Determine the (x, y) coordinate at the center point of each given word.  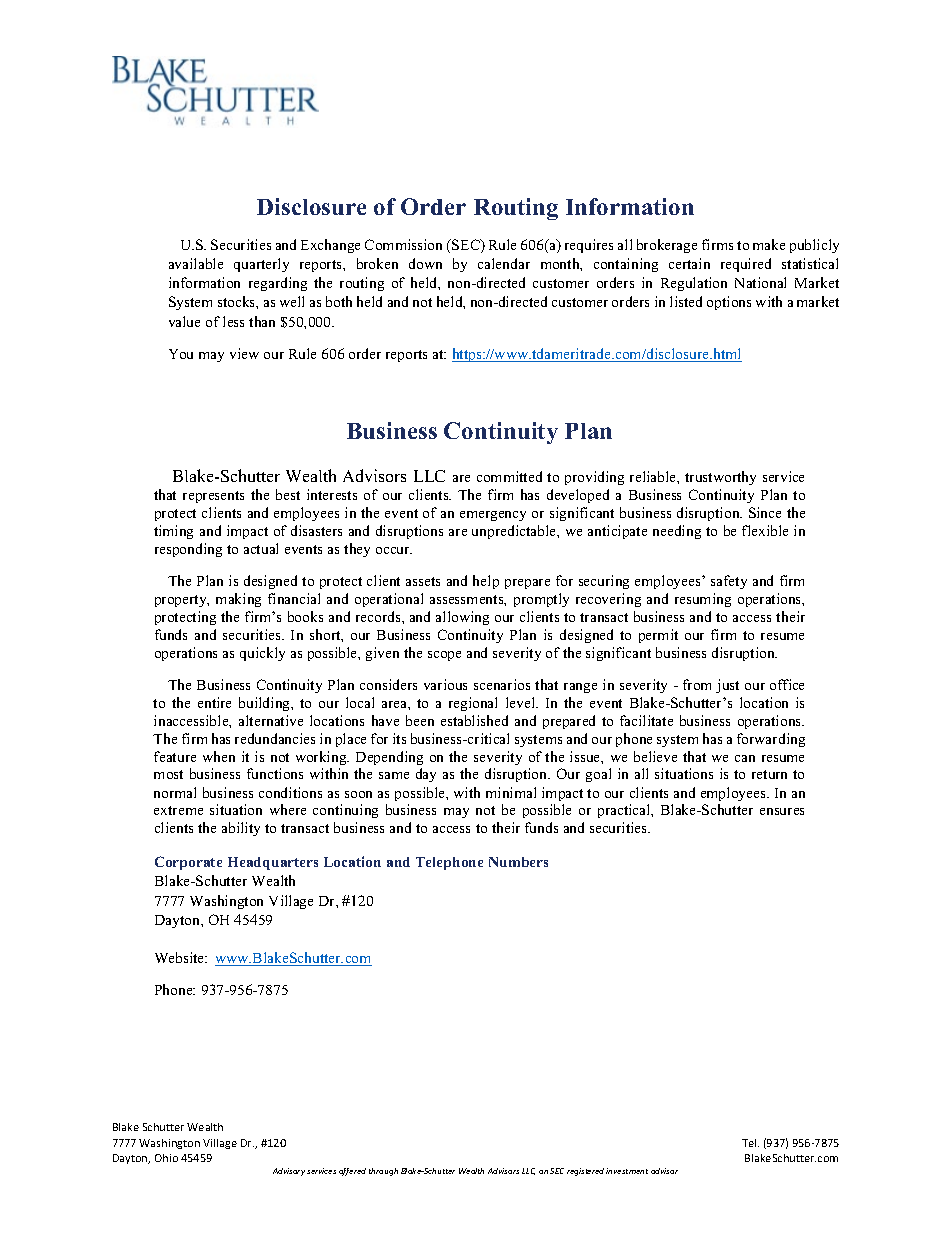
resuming (703, 600)
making (238, 600)
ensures (782, 811)
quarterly (261, 265)
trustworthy (720, 478)
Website (181, 957)
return (769, 774)
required (746, 265)
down (425, 263)
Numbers (518, 862)
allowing (462, 618)
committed (509, 476)
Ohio (166, 1158)
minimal (511, 792)
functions (275, 773)
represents (213, 497)
